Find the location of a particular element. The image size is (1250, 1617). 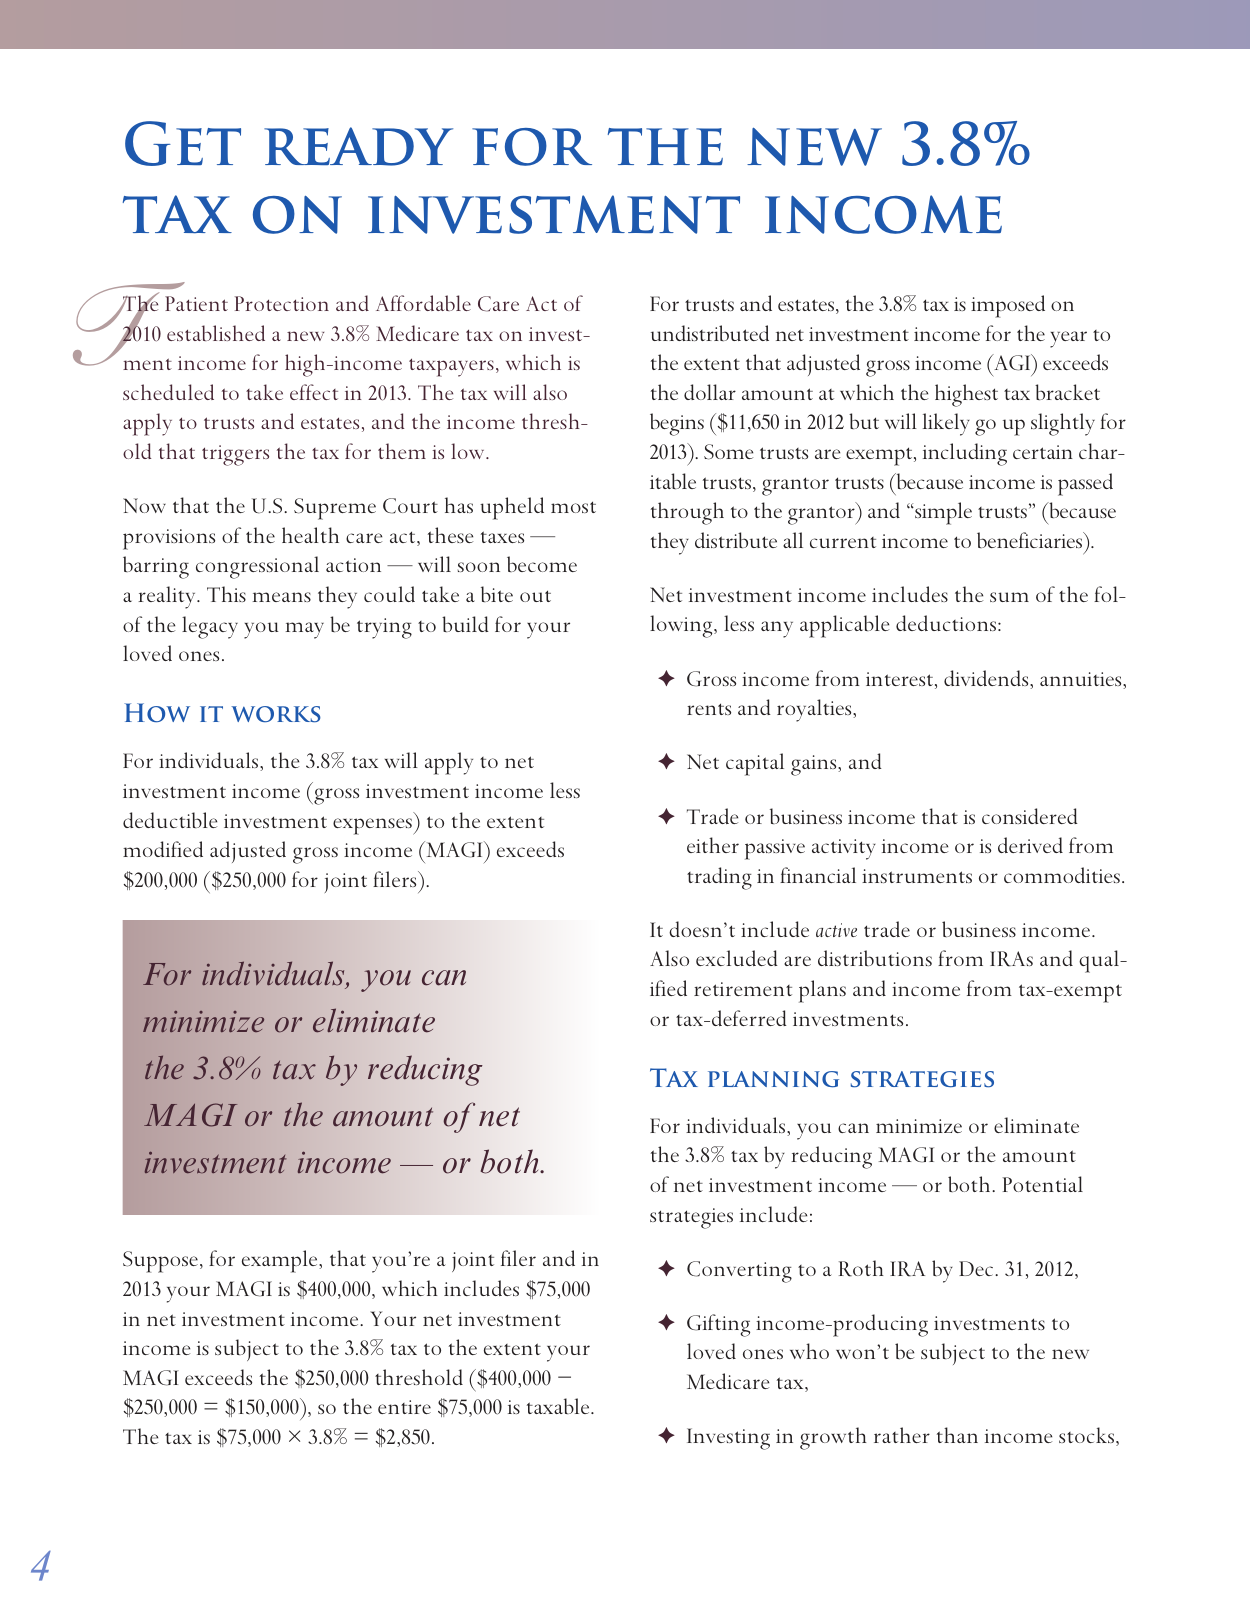

entire is located at coordinates (404, 1407).
